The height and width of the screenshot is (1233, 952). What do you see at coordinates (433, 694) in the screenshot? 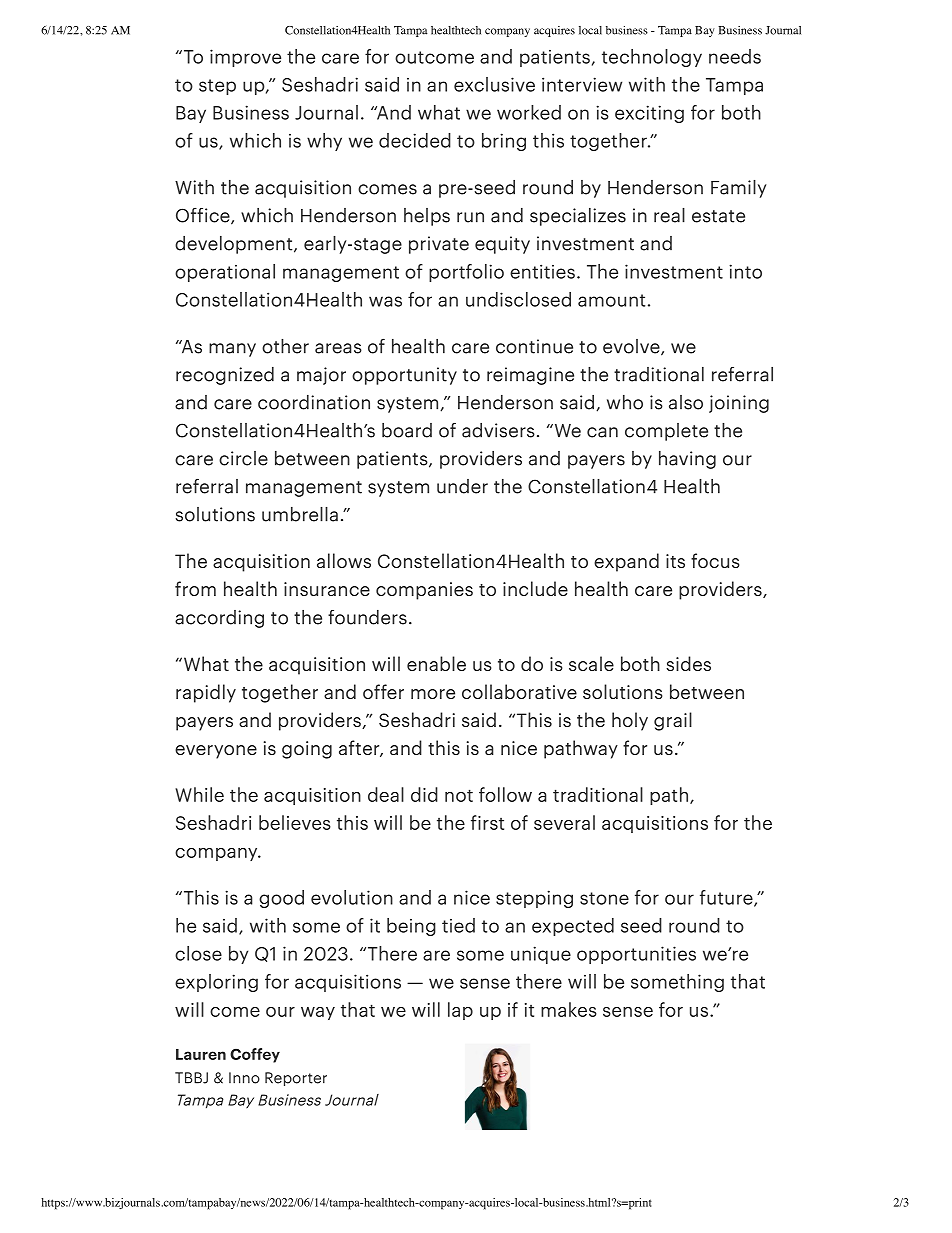
I see `more` at bounding box center [433, 694].
